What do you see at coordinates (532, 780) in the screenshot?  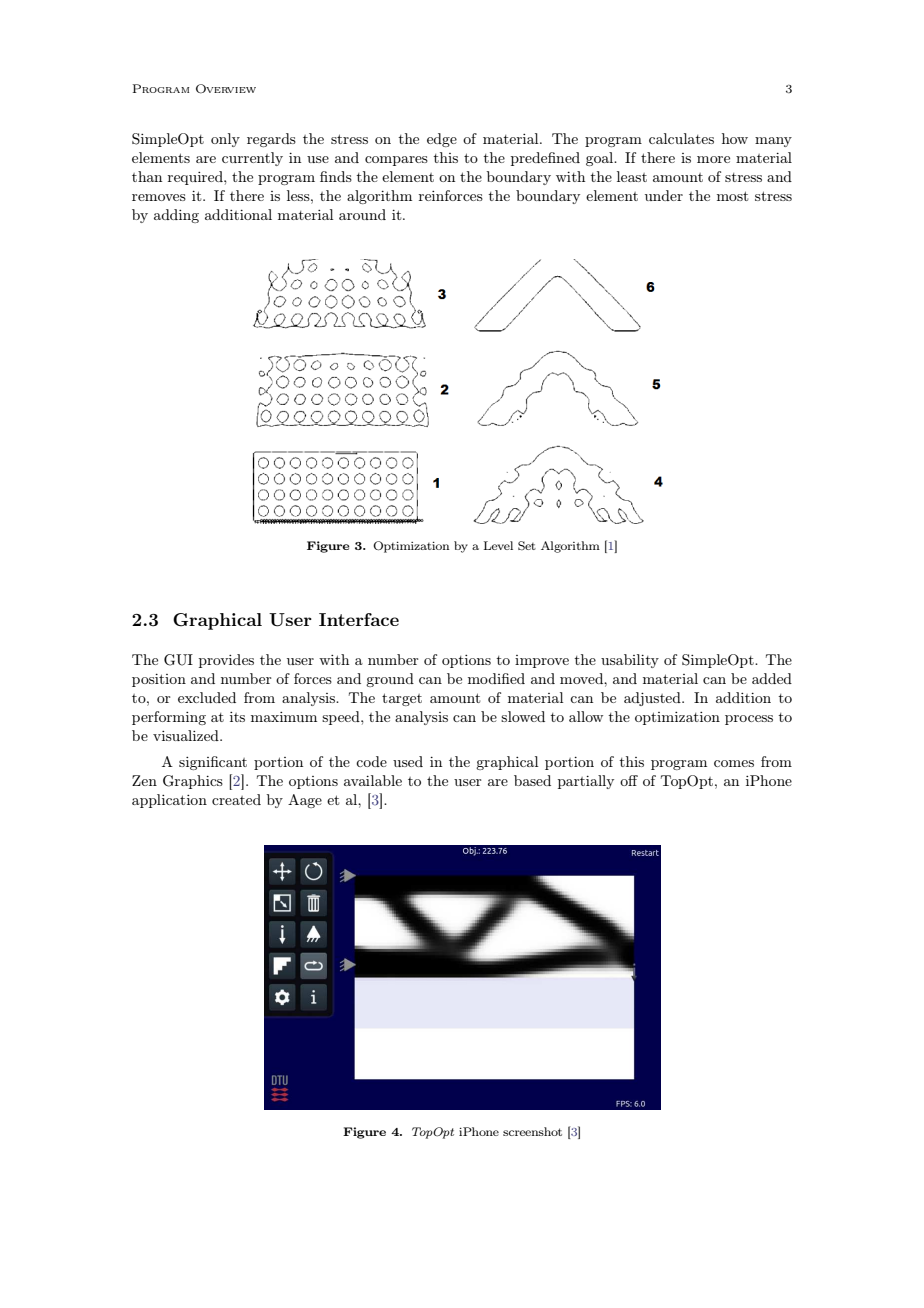 I see `based` at bounding box center [532, 780].
